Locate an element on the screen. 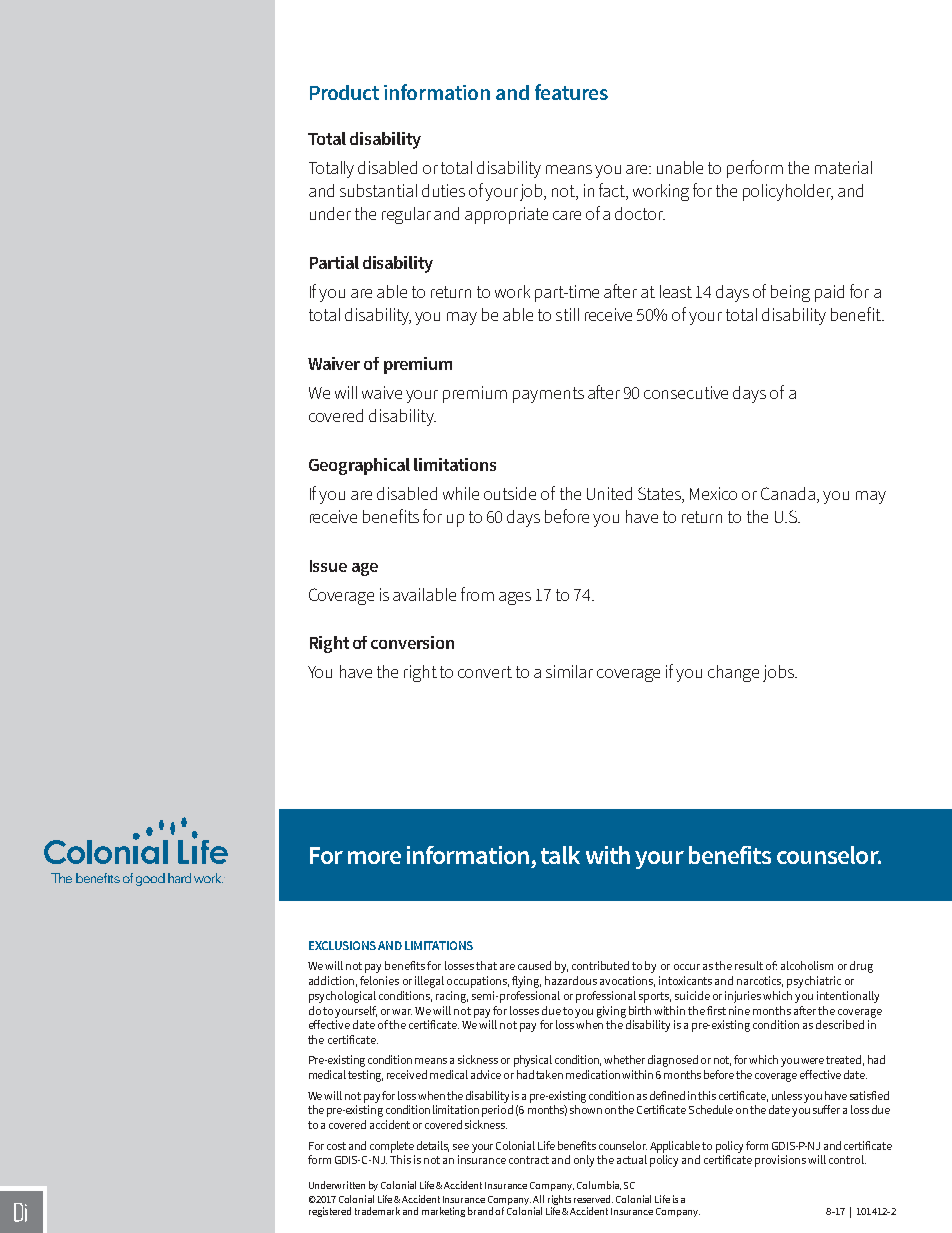  alcoholism is located at coordinates (807, 965).
